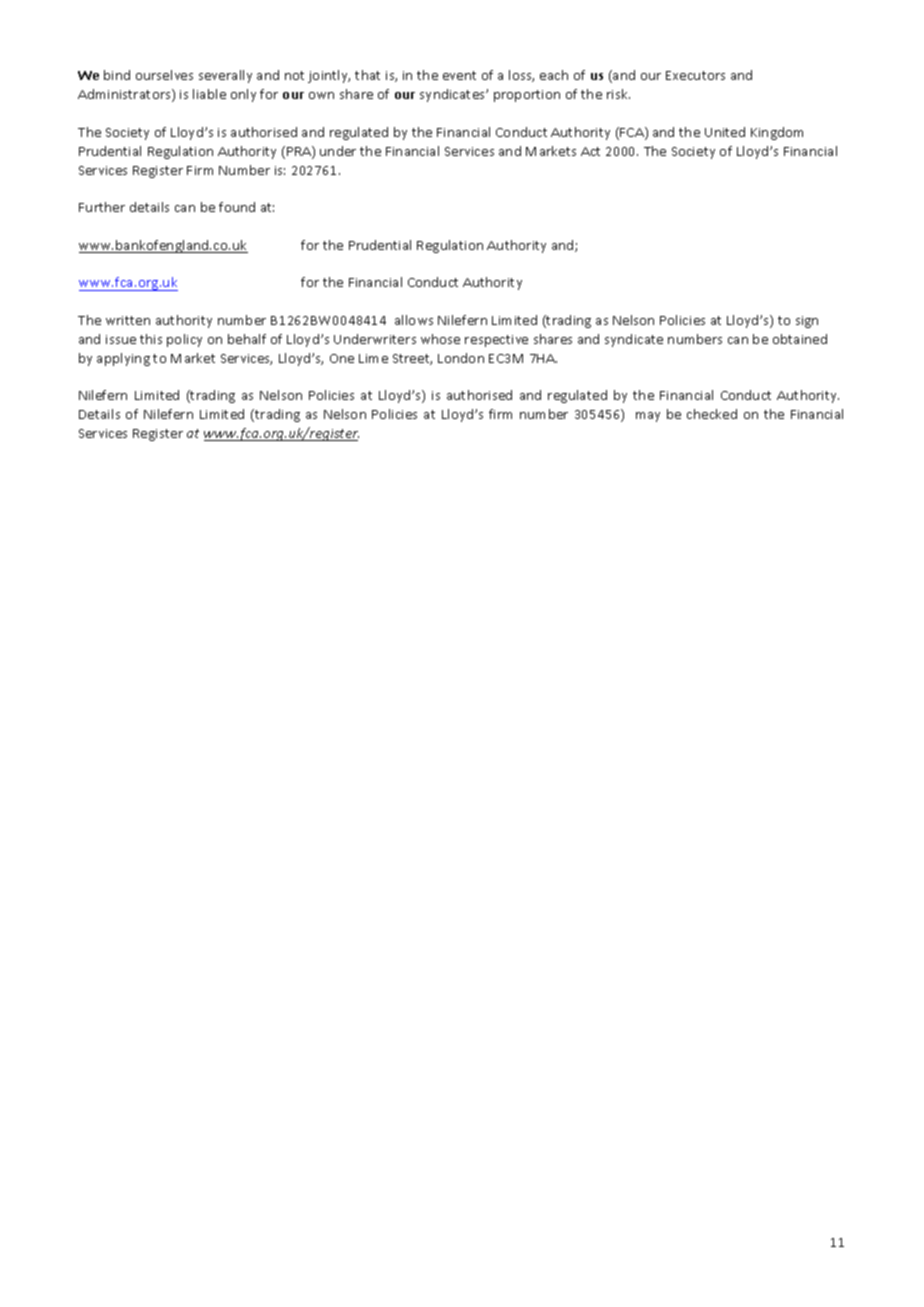 The width and height of the image is (924, 1307). Describe the element at coordinates (695, 75) in the image. I see `Executors` at that location.
